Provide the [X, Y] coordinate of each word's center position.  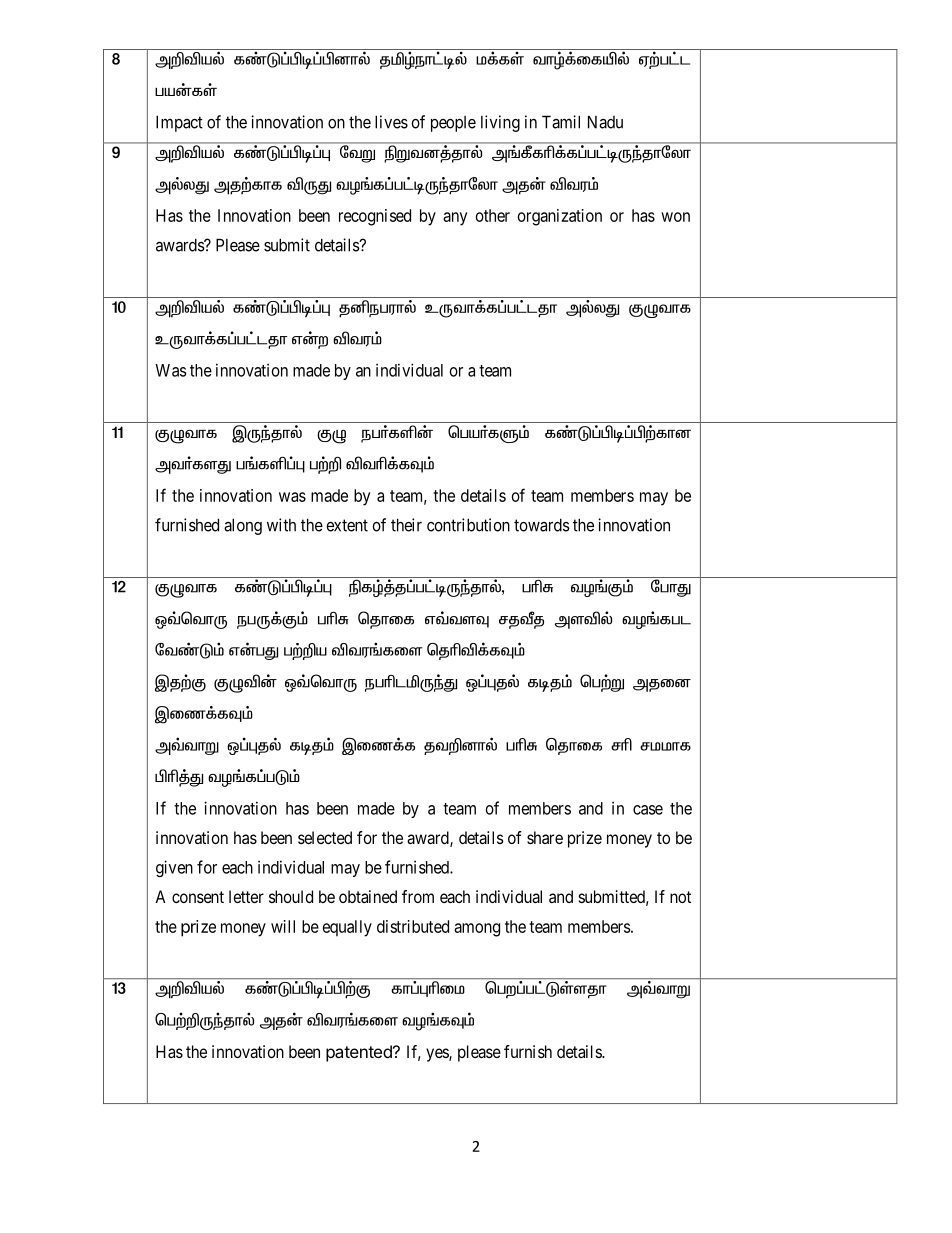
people [453, 124]
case [648, 810]
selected [325, 837]
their [406, 525]
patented [360, 1053]
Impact [179, 123]
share [545, 837]
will [283, 926]
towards [542, 525]
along [243, 526]
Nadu [605, 122]
